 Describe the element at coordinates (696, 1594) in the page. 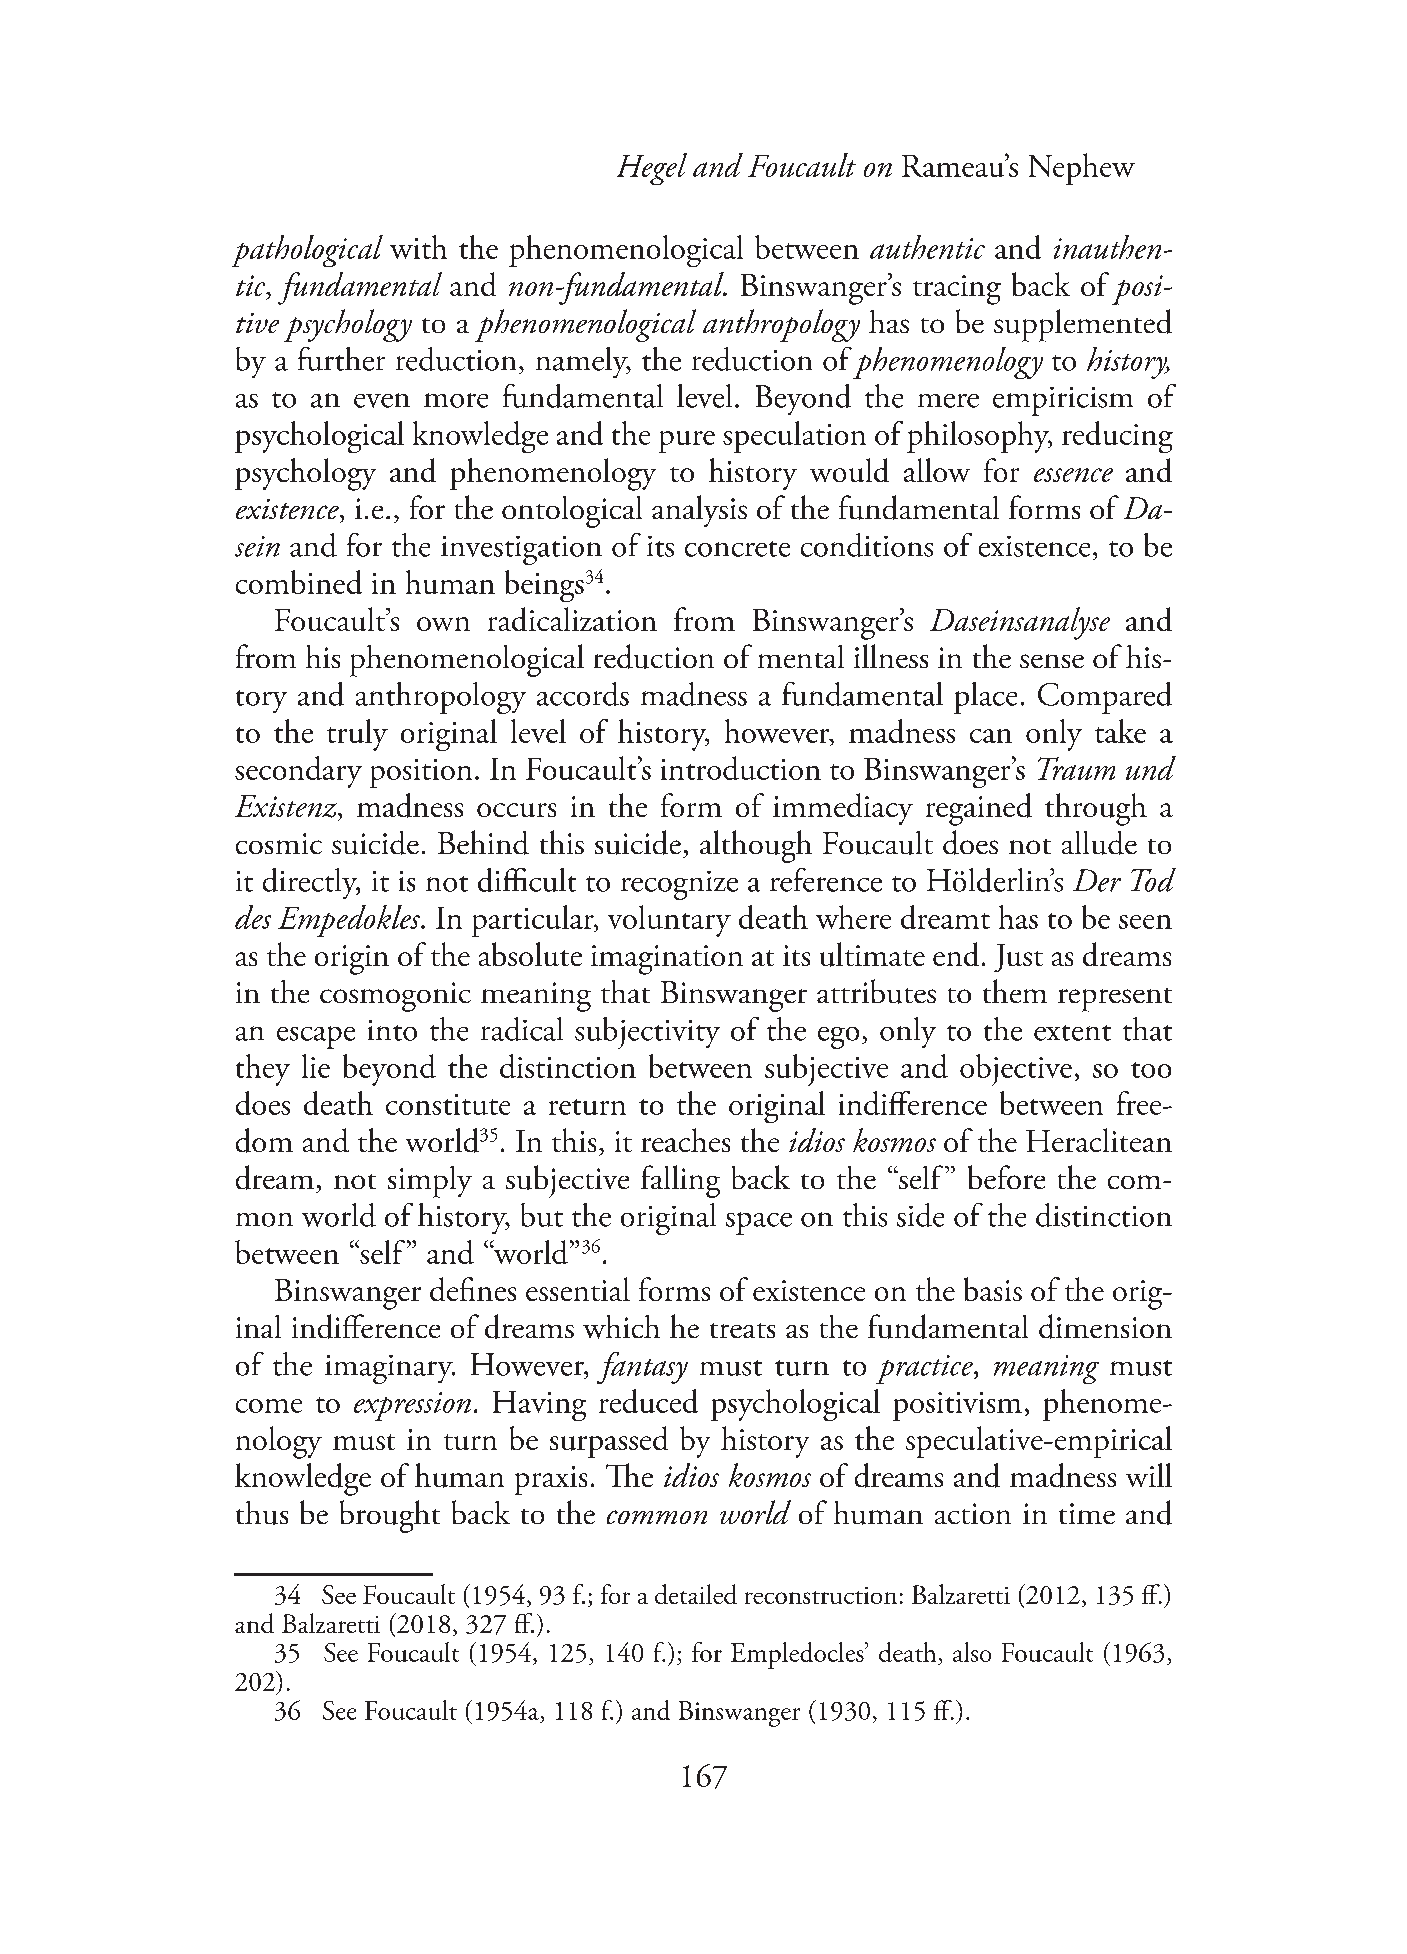

I see `detailed` at that location.
